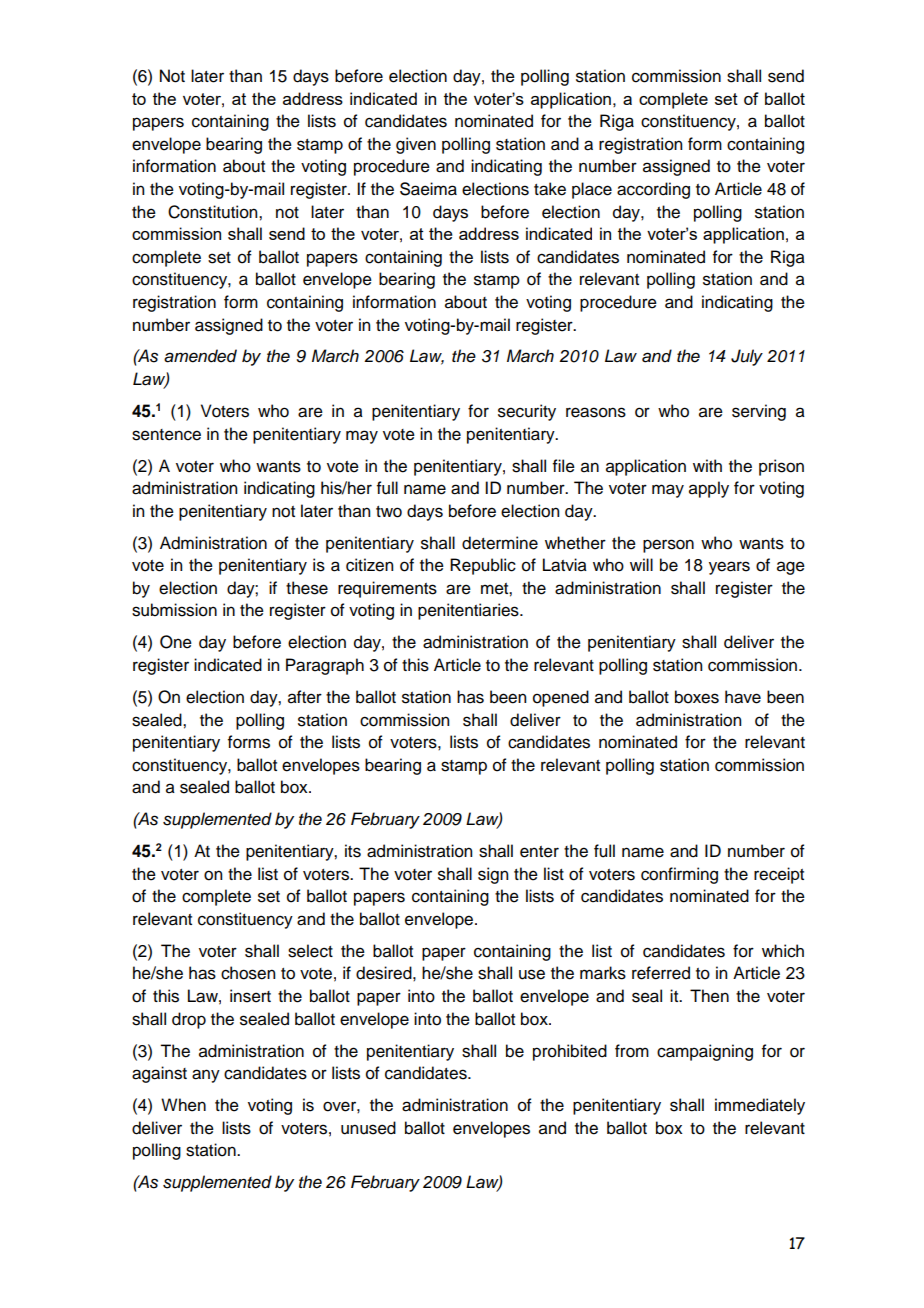 The height and width of the screenshot is (1308, 924). Describe the element at coordinates (214, 212) in the screenshot. I see `Constitution` at that location.
